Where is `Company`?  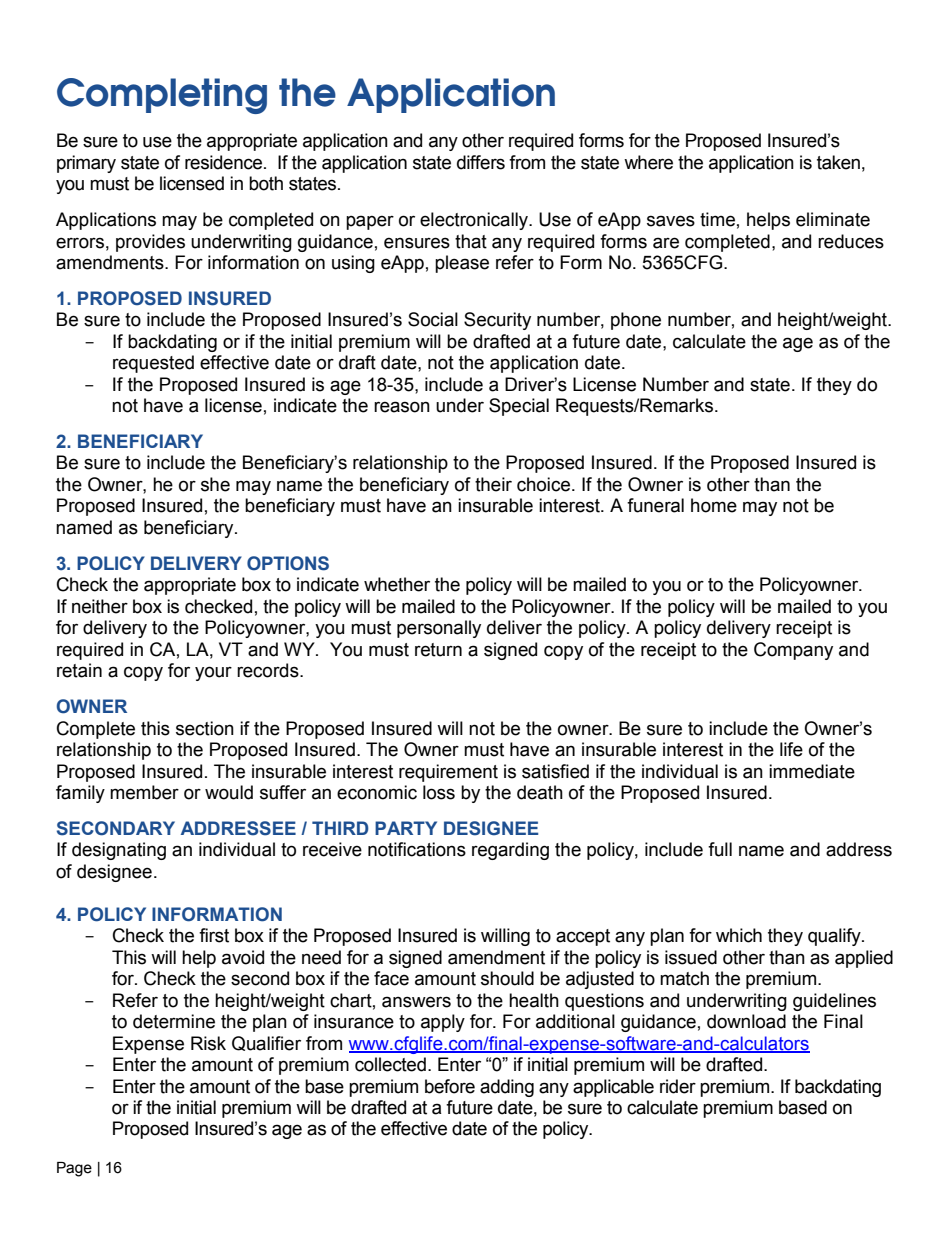 Company is located at coordinates (793, 651).
